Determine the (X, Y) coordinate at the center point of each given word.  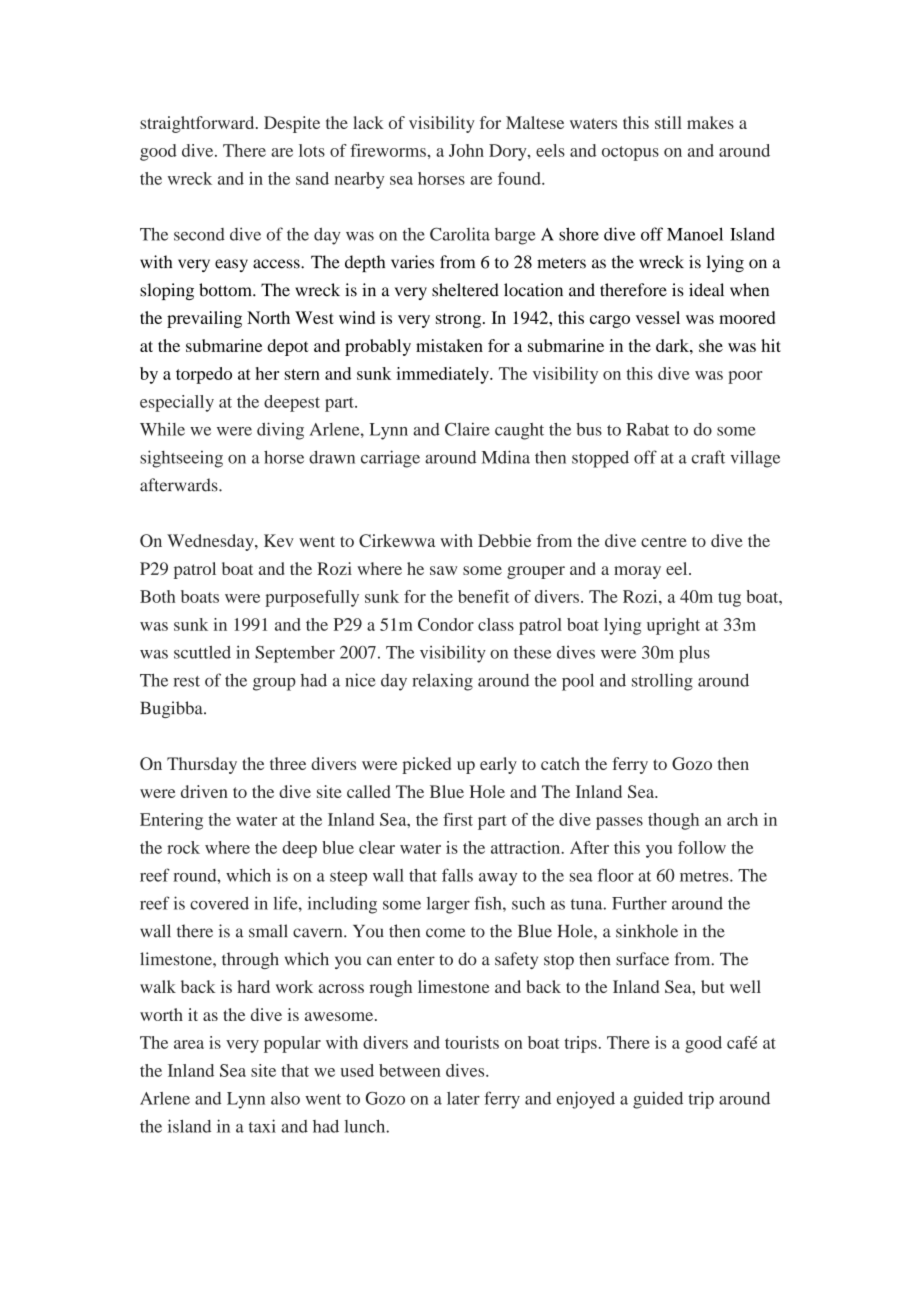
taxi (262, 1126)
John (466, 150)
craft (708, 457)
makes (710, 122)
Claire (467, 429)
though (673, 821)
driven (204, 791)
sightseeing (181, 459)
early (498, 765)
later (463, 1098)
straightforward (198, 124)
